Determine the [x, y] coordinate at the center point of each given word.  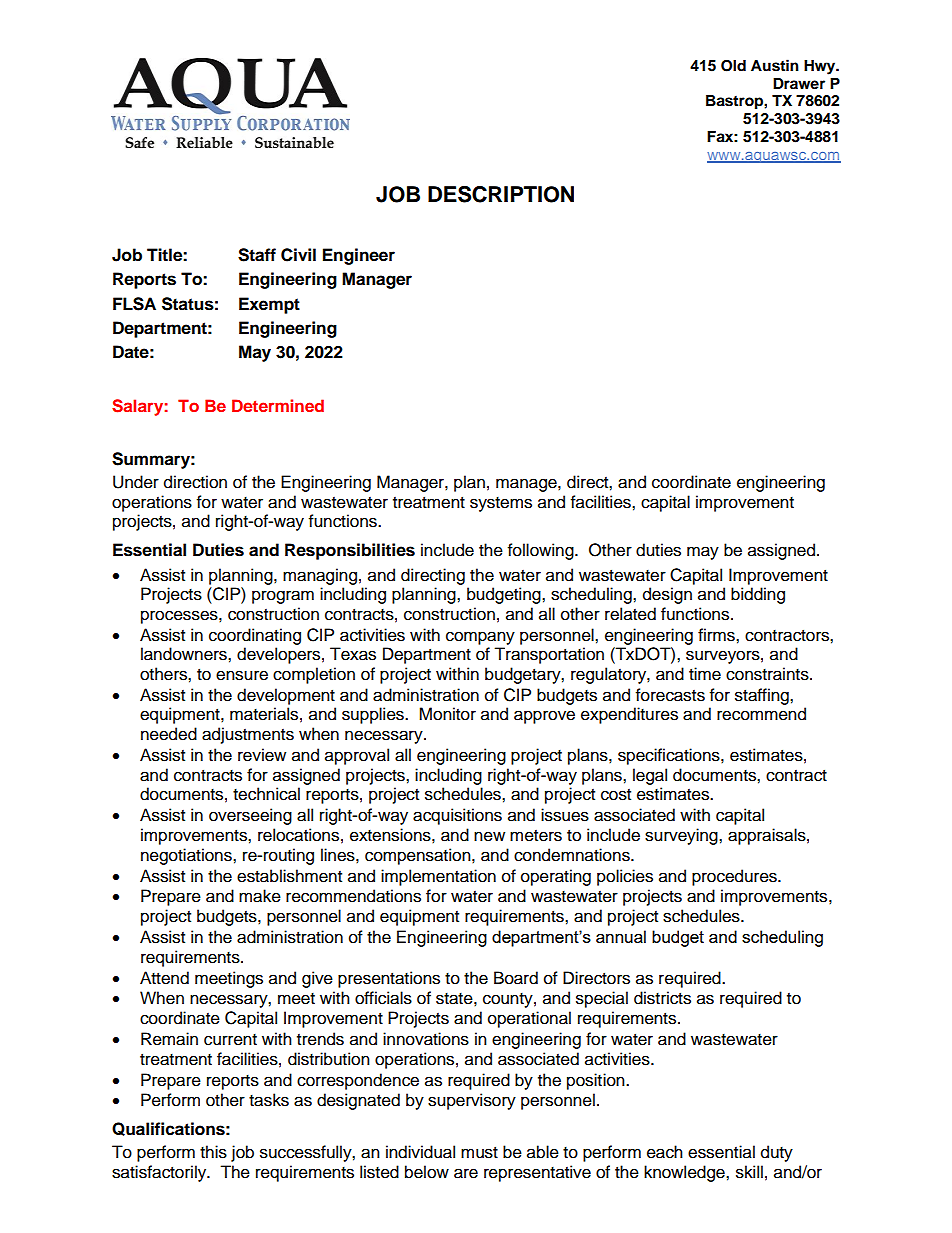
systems [501, 504]
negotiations [187, 856]
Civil [298, 255]
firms [717, 635]
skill [749, 1172]
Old [733, 66]
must [479, 1153]
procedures [735, 877]
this [213, 1152]
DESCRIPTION [501, 194]
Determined [278, 405]
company [480, 638]
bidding [758, 595]
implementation [438, 877]
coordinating [255, 636]
